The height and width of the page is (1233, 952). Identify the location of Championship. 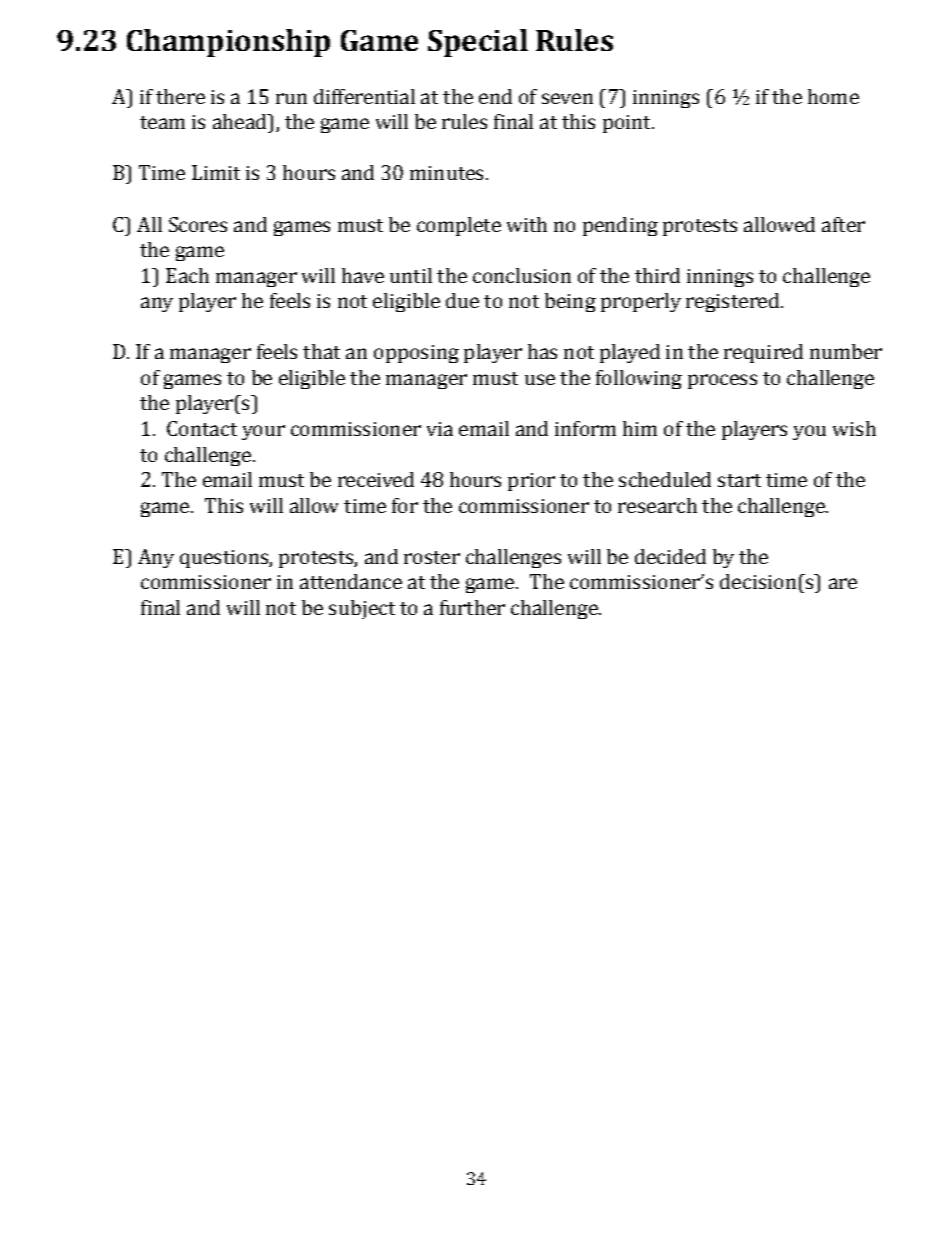
(228, 43).
